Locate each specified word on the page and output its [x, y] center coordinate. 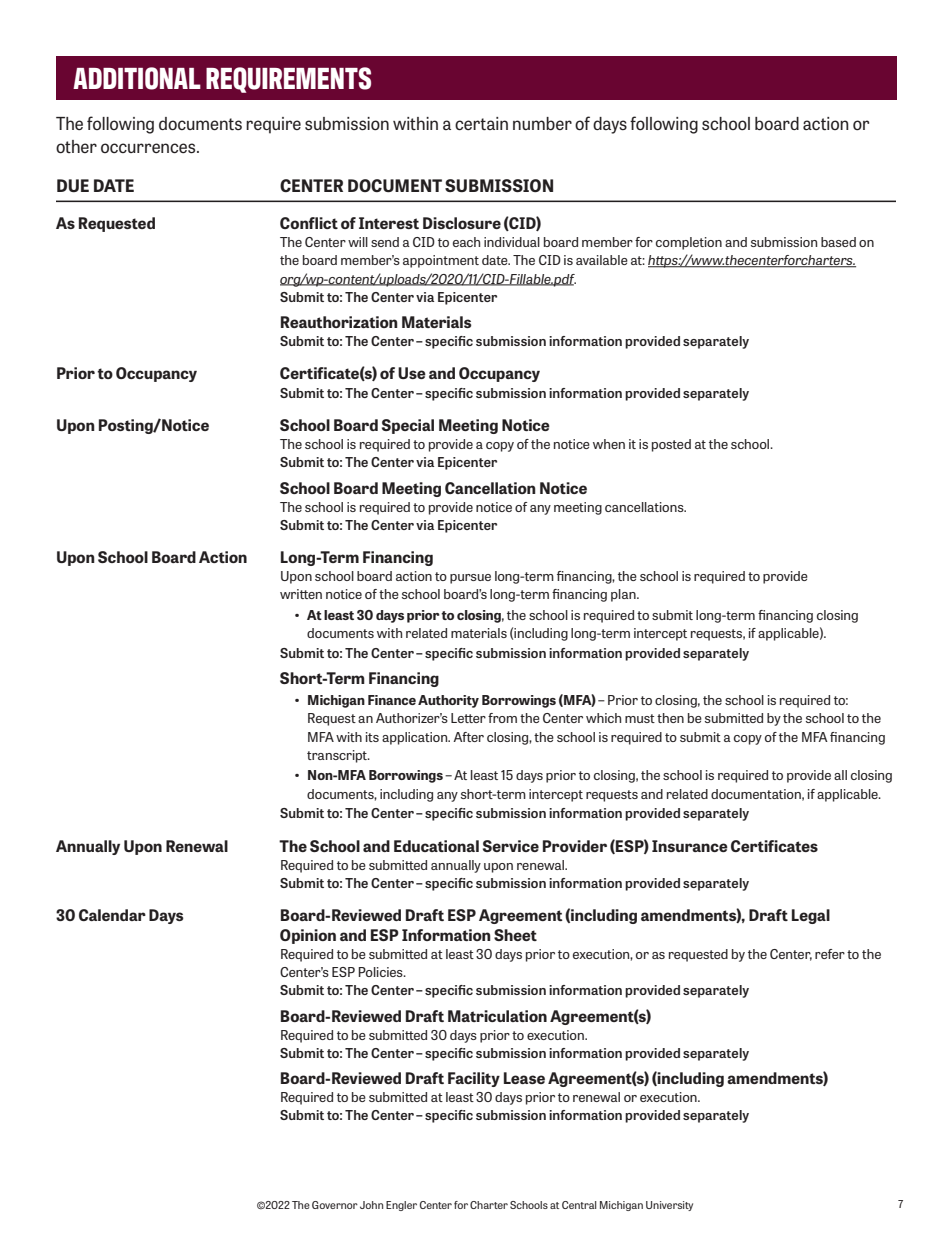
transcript [338, 756]
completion [689, 243]
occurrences [149, 148]
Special [408, 426]
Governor [335, 1205]
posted [671, 445]
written [301, 594]
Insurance [690, 846]
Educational [436, 846]
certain [481, 123]
